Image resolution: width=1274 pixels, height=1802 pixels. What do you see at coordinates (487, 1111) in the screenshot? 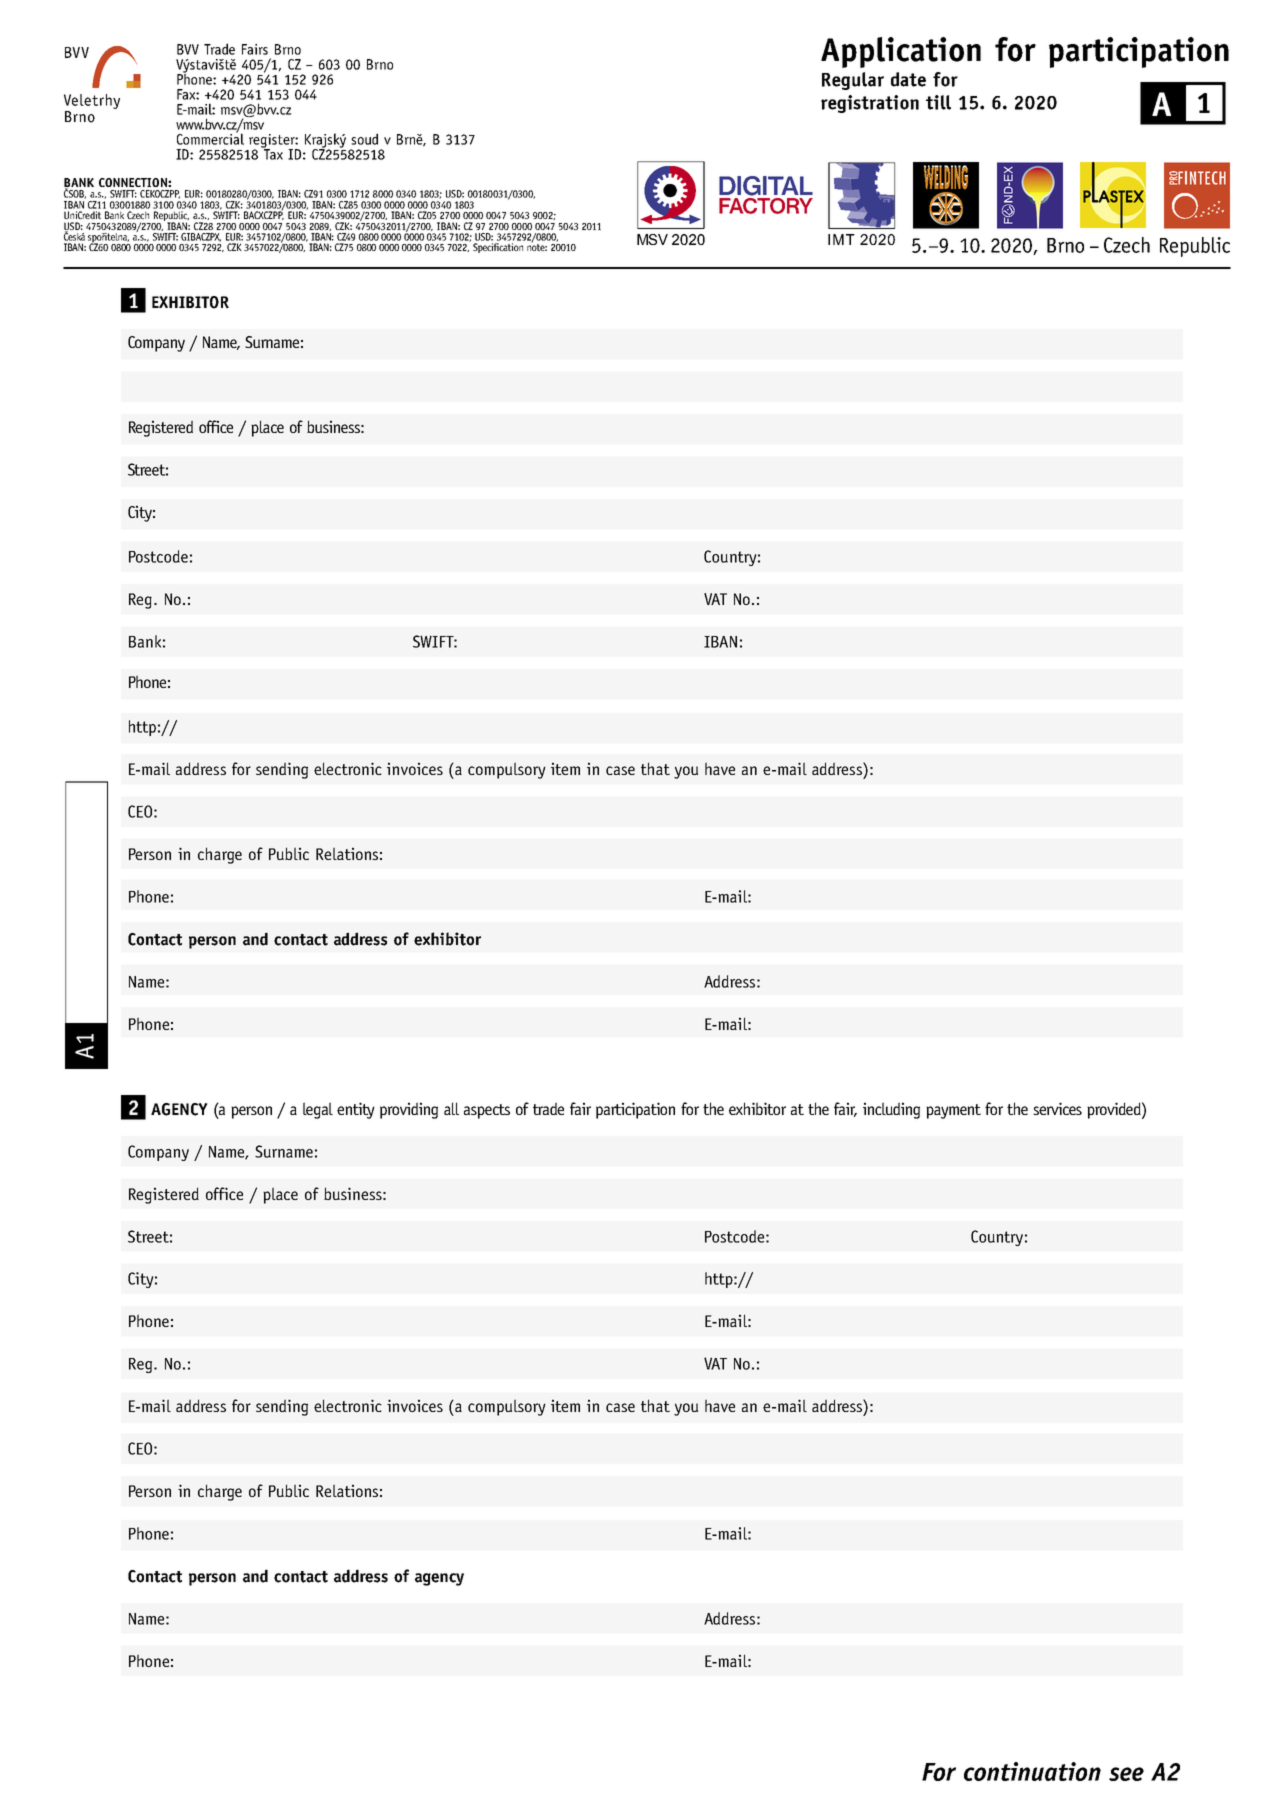
I see `aspects` at bounding box center [487, 1111].
